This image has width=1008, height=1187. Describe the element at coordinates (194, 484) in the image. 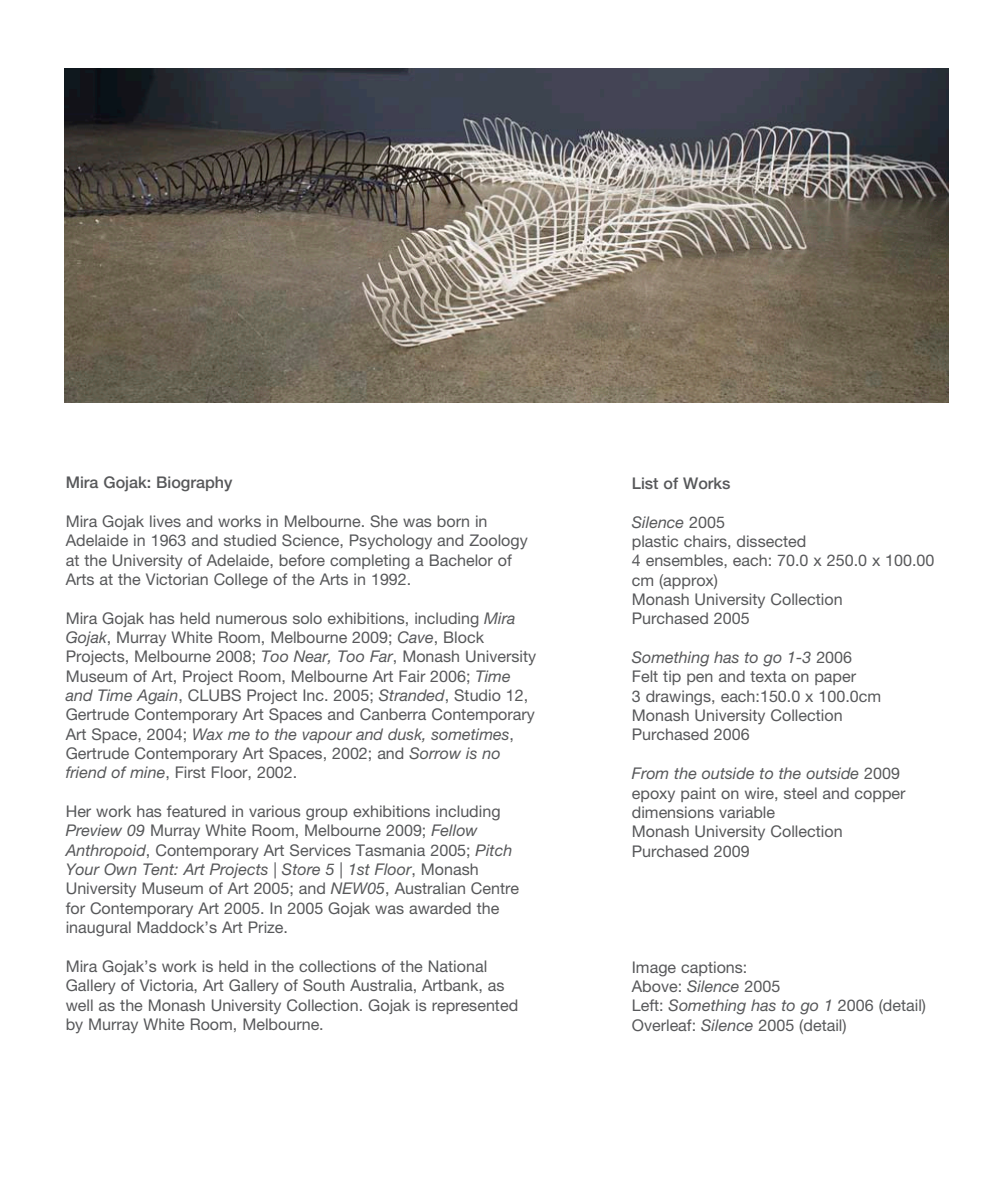

I see `Biography` at that location.
